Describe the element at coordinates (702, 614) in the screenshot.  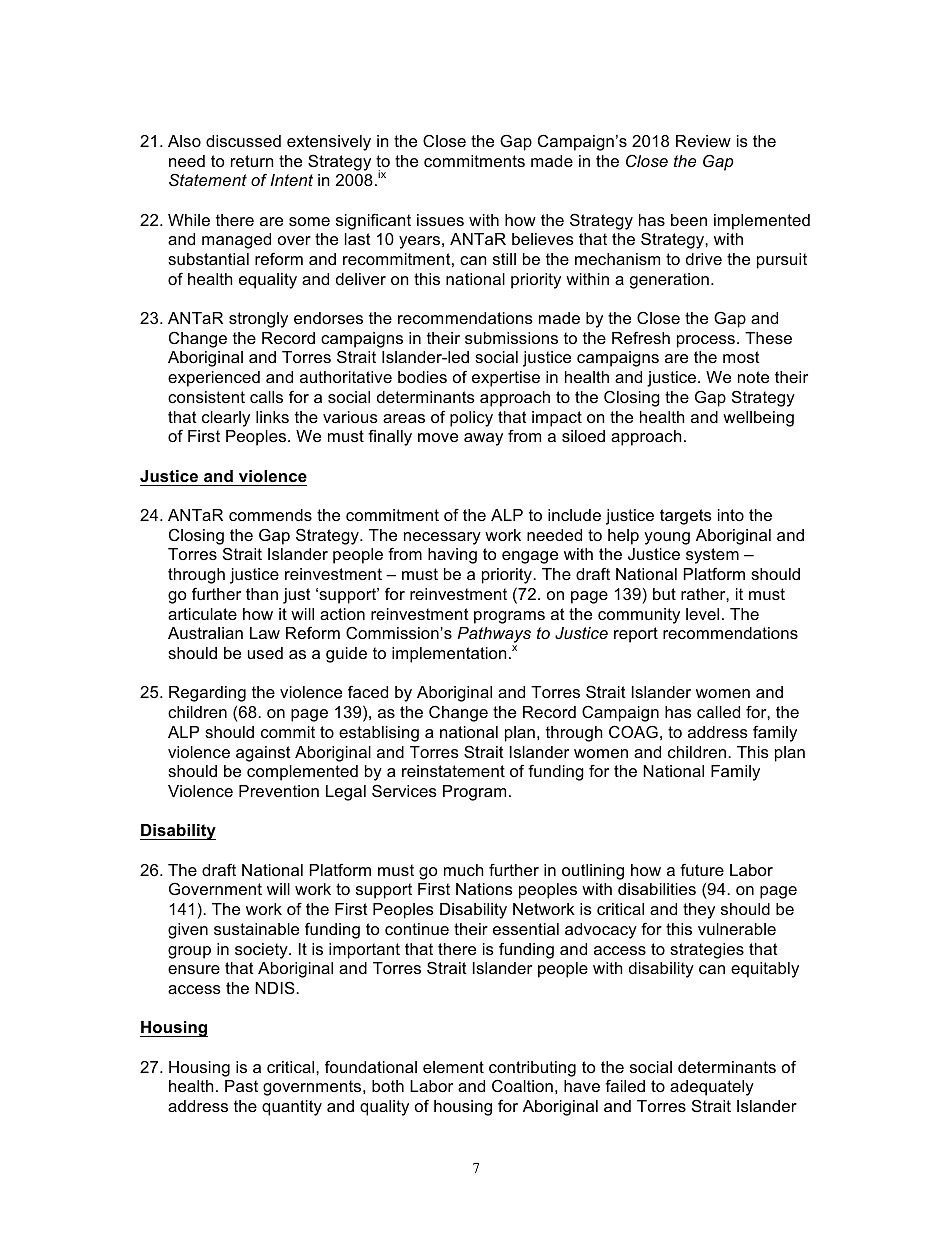
I see `level` at that location.
